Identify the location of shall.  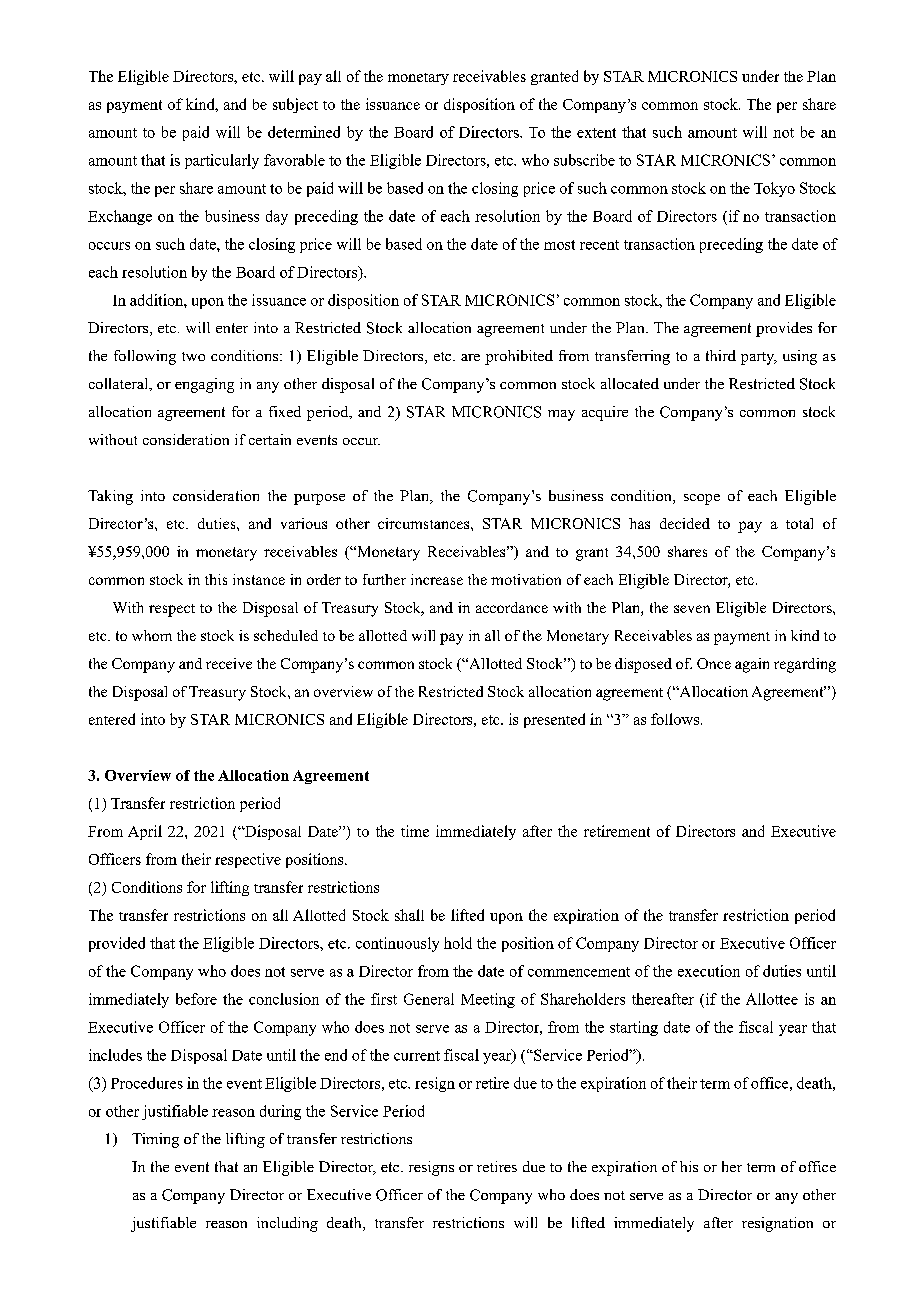
(409, 915).
